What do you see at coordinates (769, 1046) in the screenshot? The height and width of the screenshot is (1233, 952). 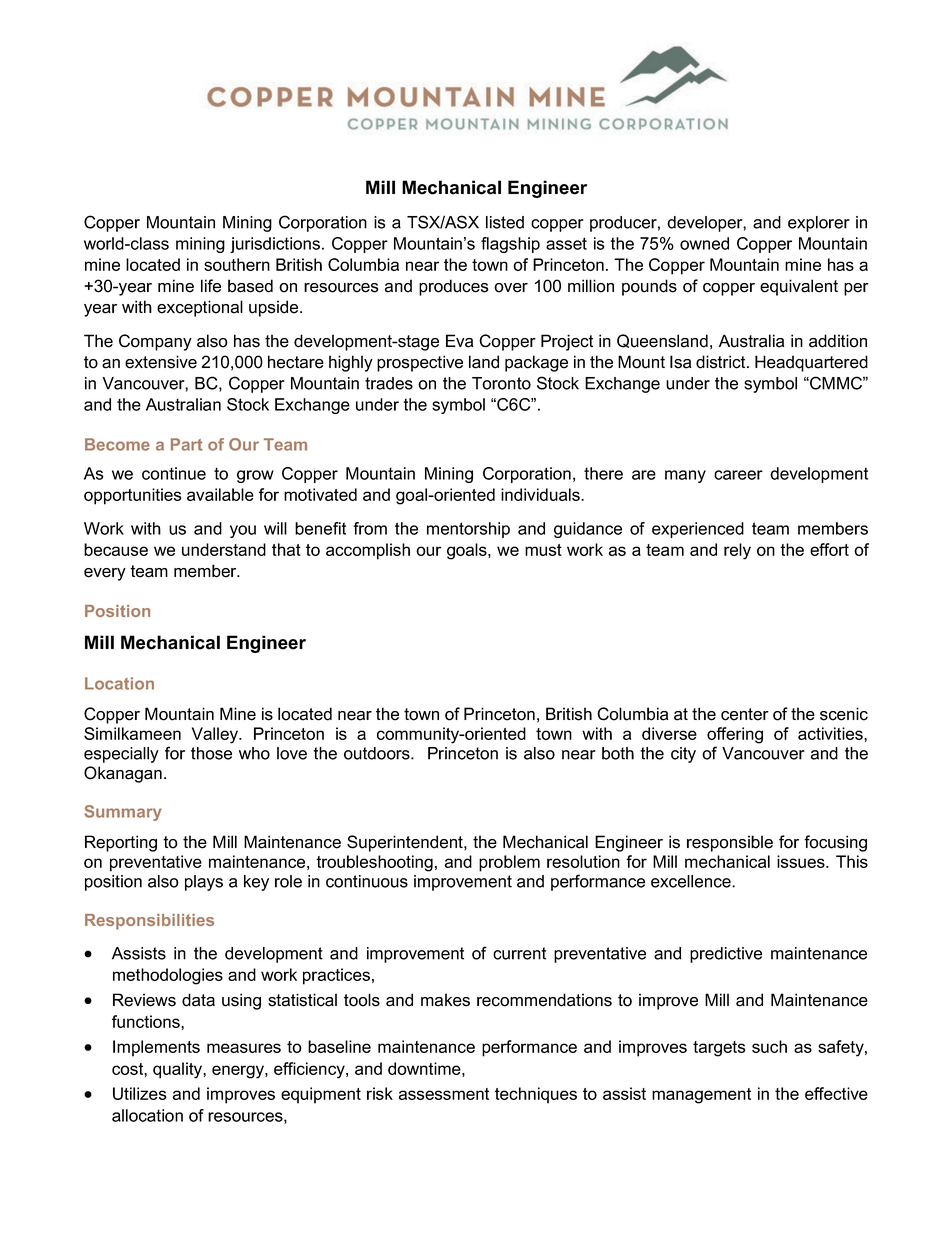 I see `such` at bounding box center [769, 1046].
